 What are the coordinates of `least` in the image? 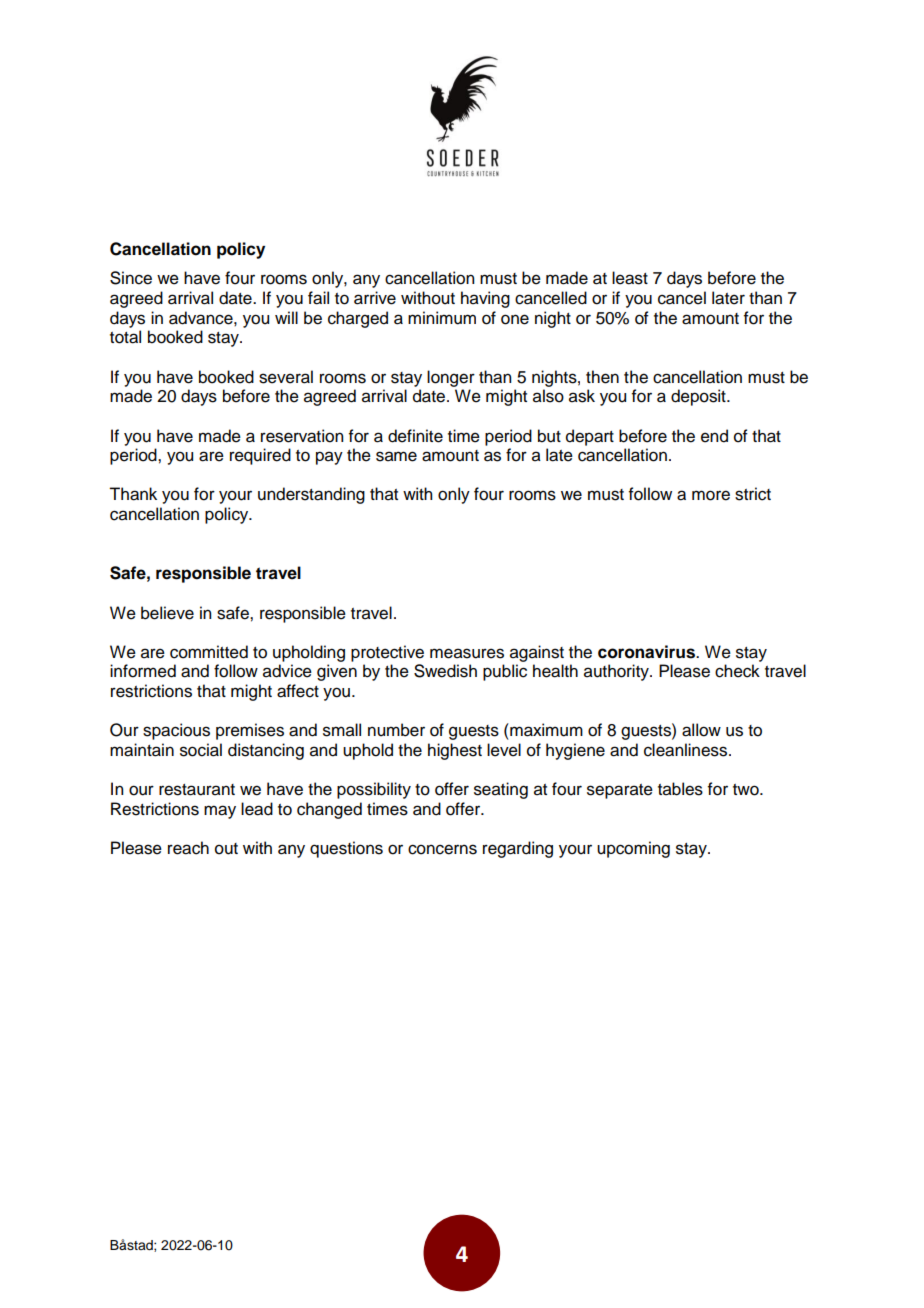 It's located at (630, 278).
